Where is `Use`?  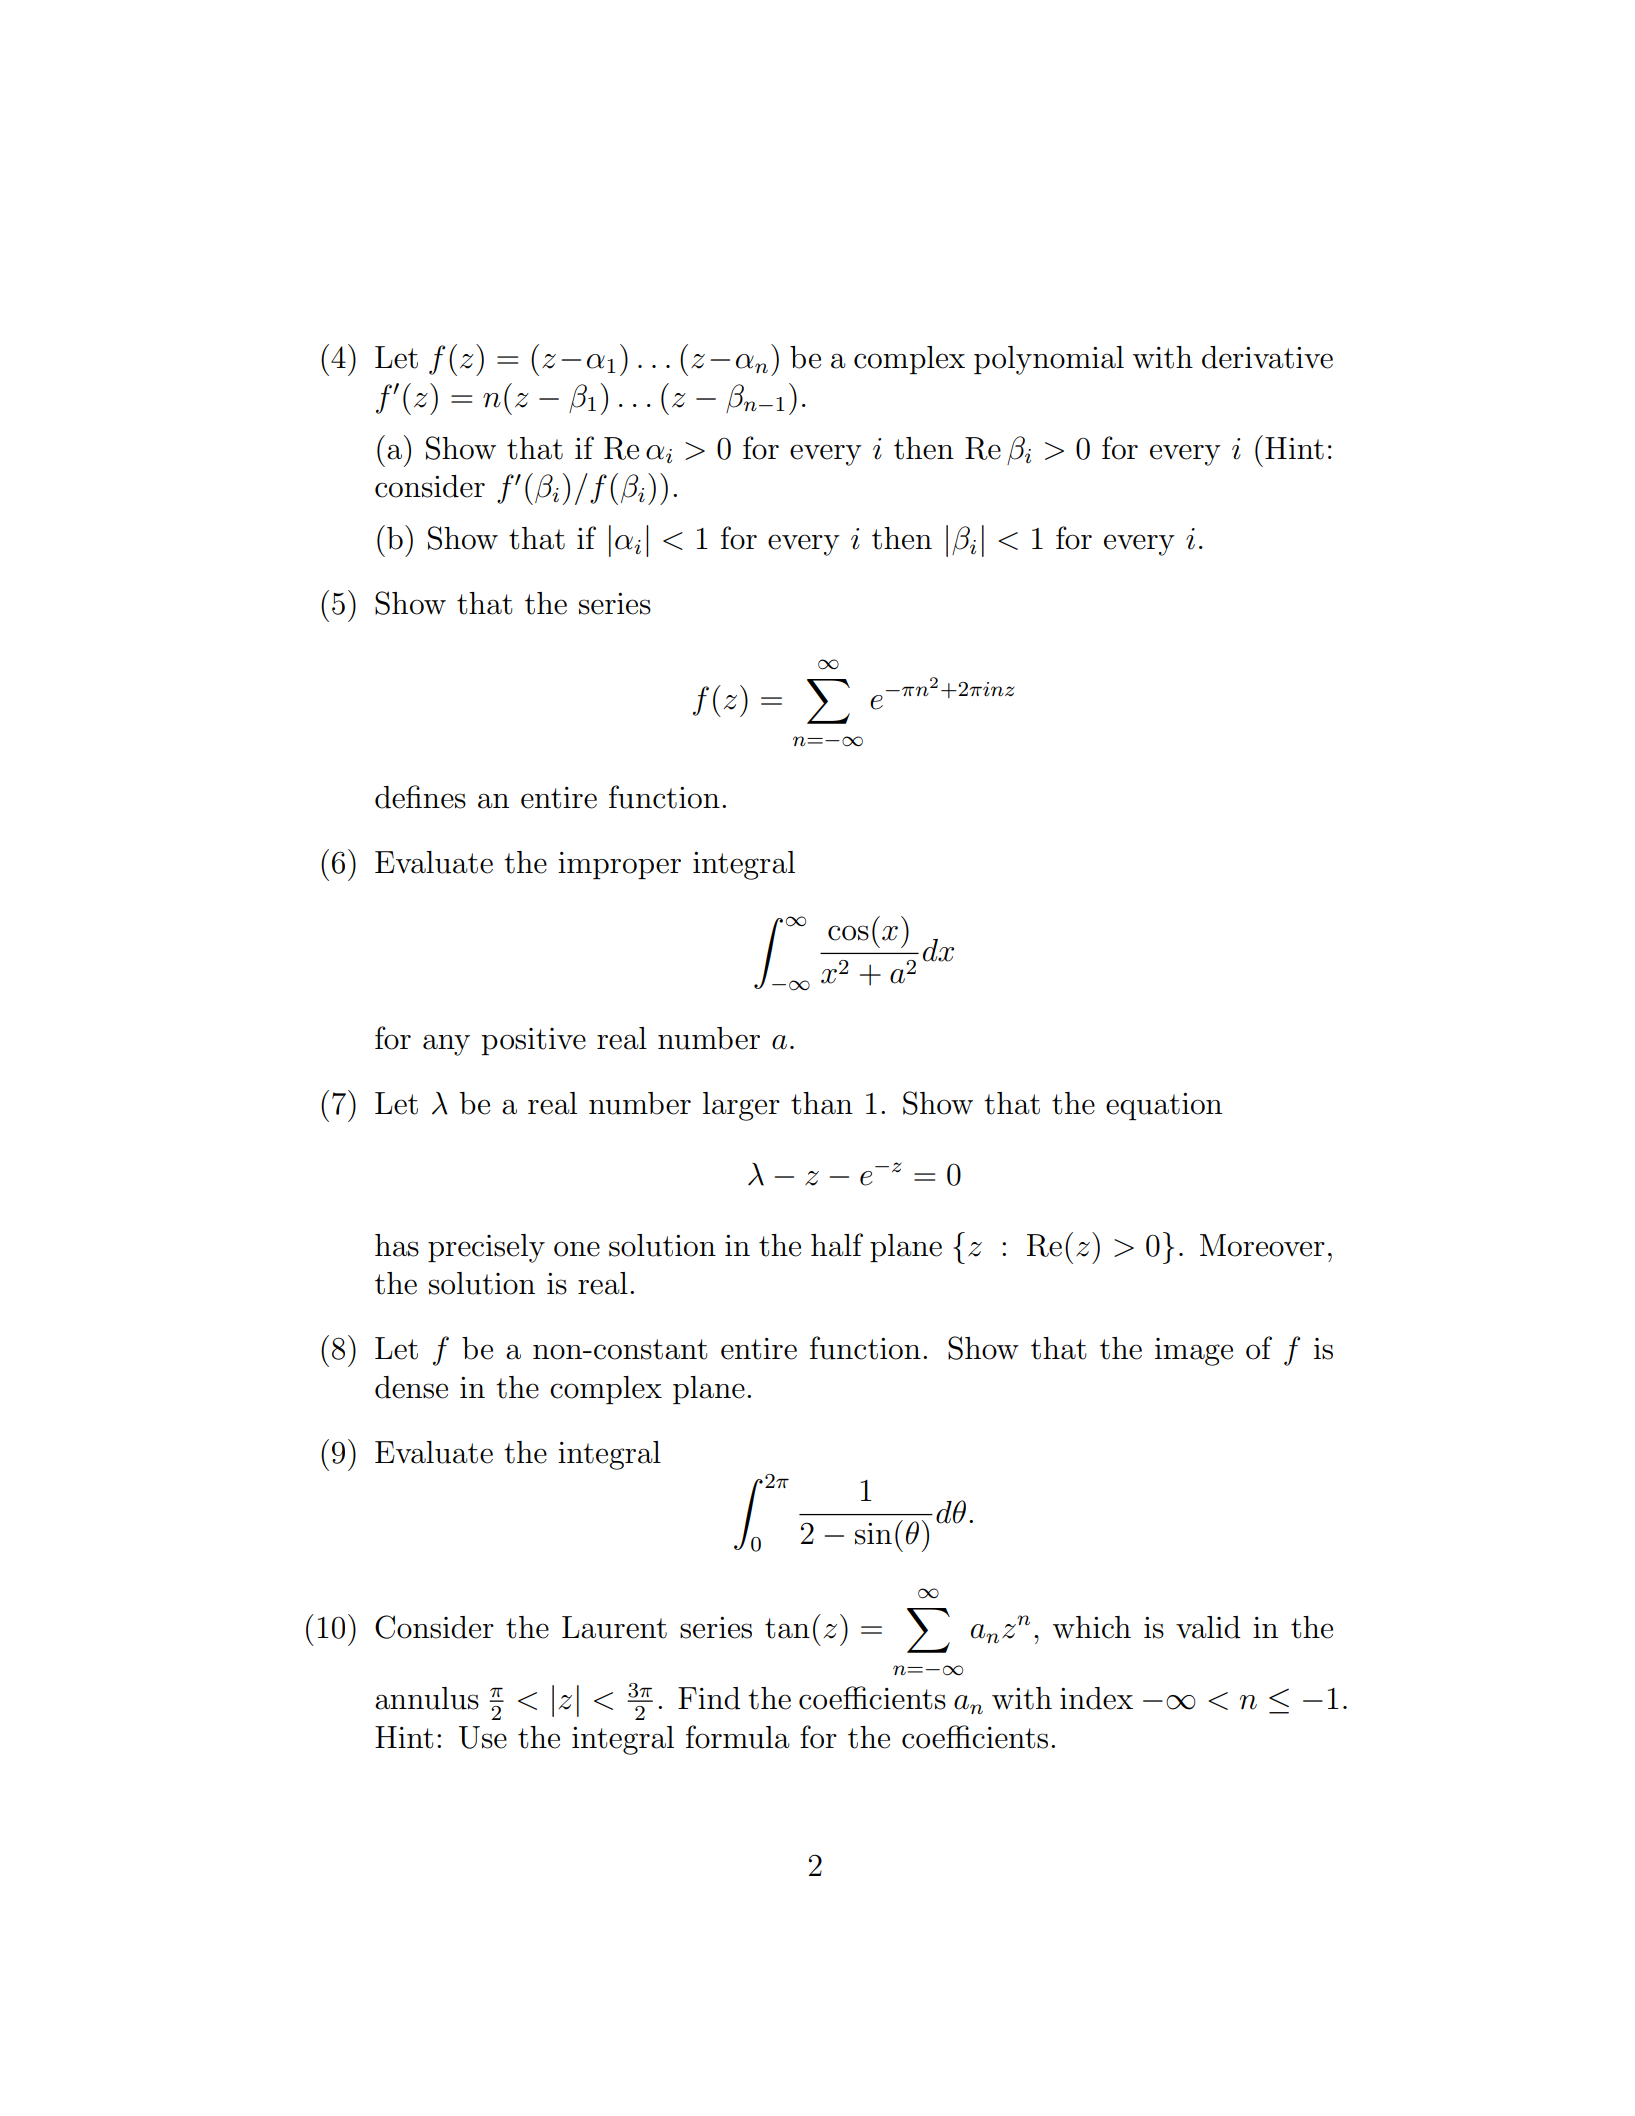 Use is located at coordinates (483, 1737).
